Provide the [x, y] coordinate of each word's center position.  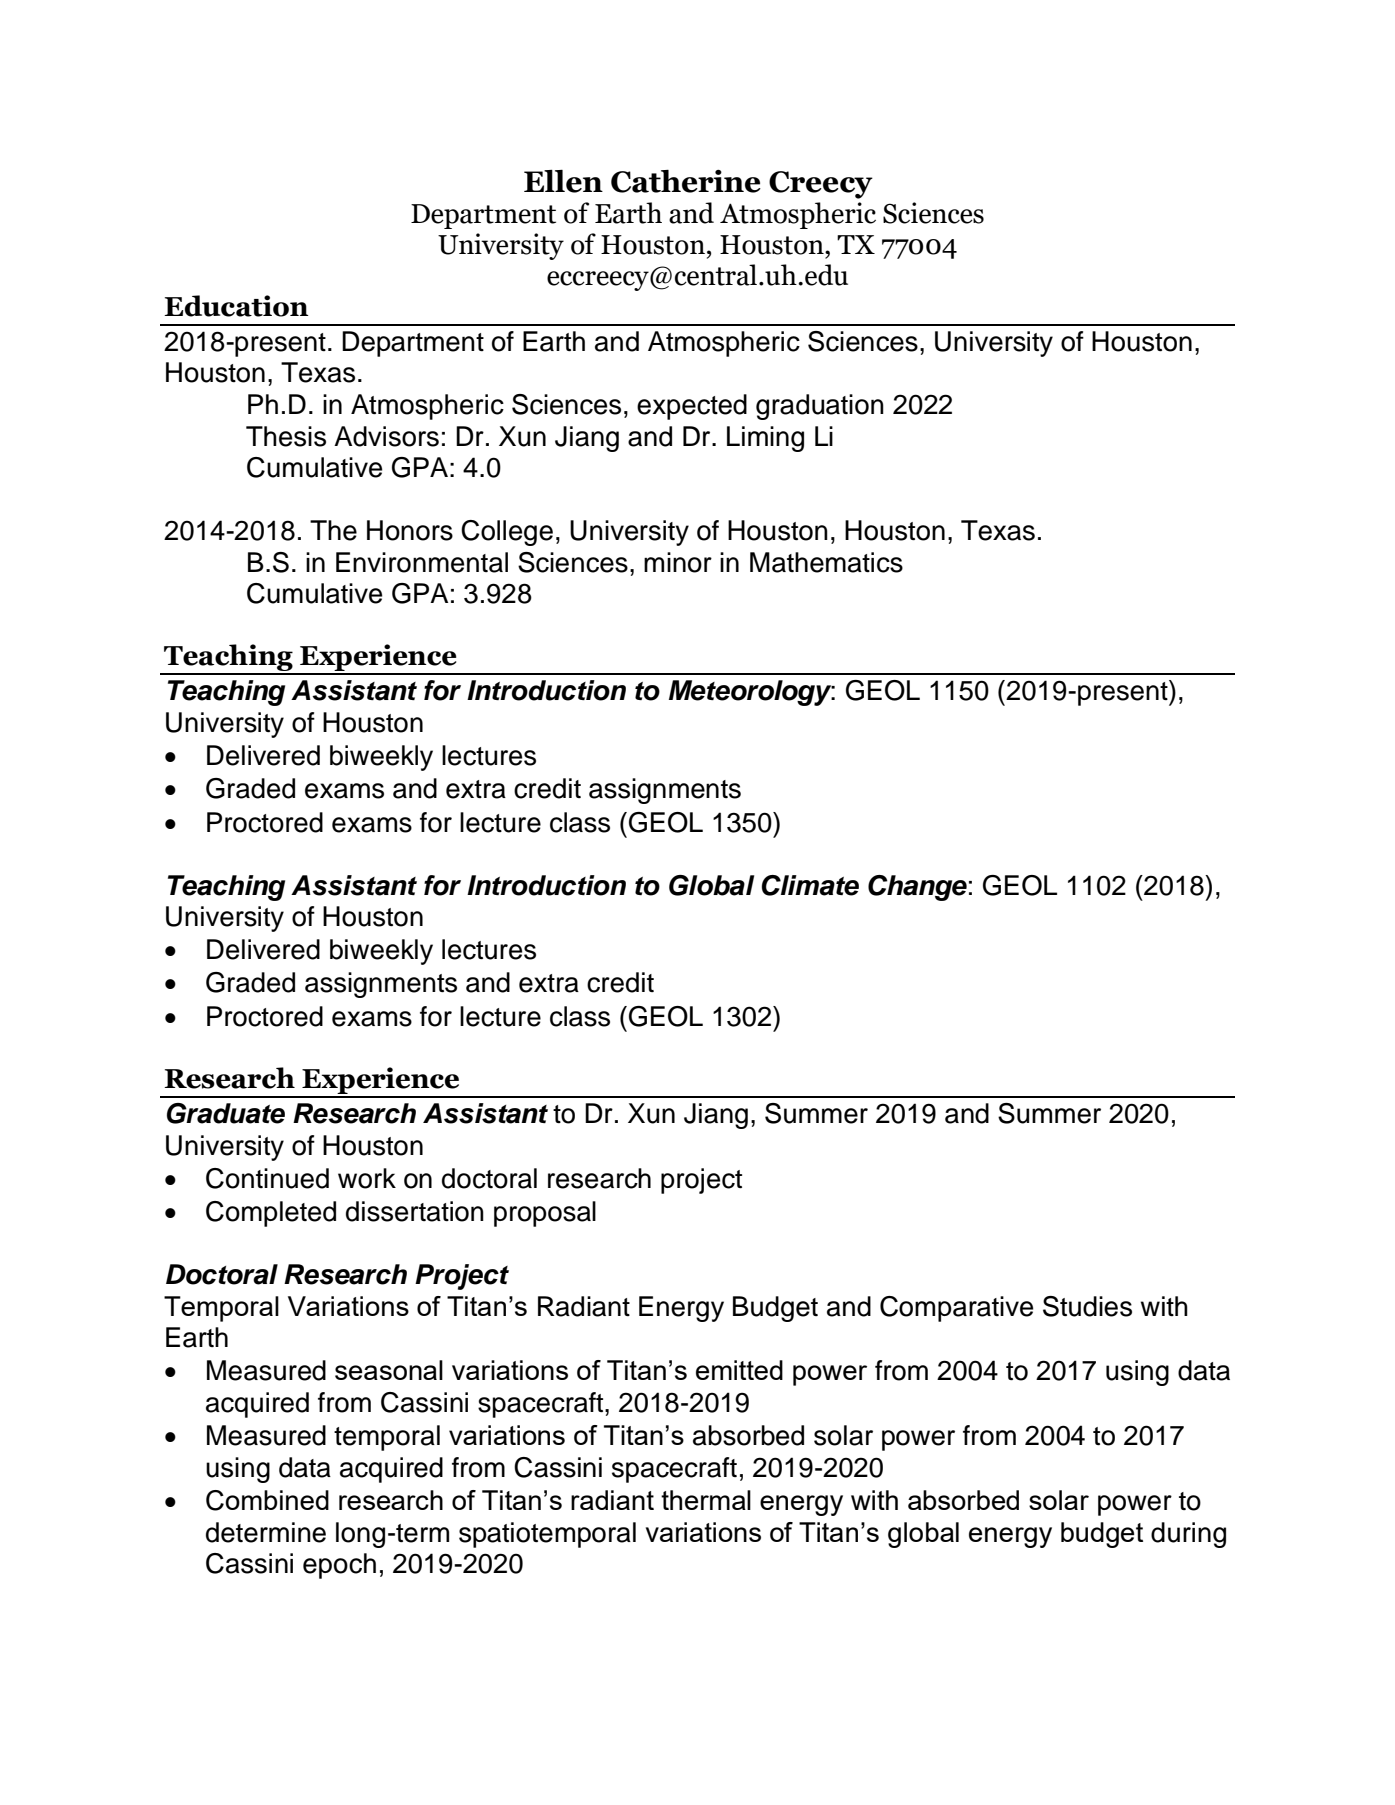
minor [678, 562]
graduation [820, 407]
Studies [1087, 1306]
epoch [339, 1566]
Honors [410, 530]
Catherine [686, 181]
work [367, 1178]
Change [917, 888]
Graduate [226, 1113]
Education [236, 306]
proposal [545, 1214]
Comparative [956, 1309]
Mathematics [826, 562]
